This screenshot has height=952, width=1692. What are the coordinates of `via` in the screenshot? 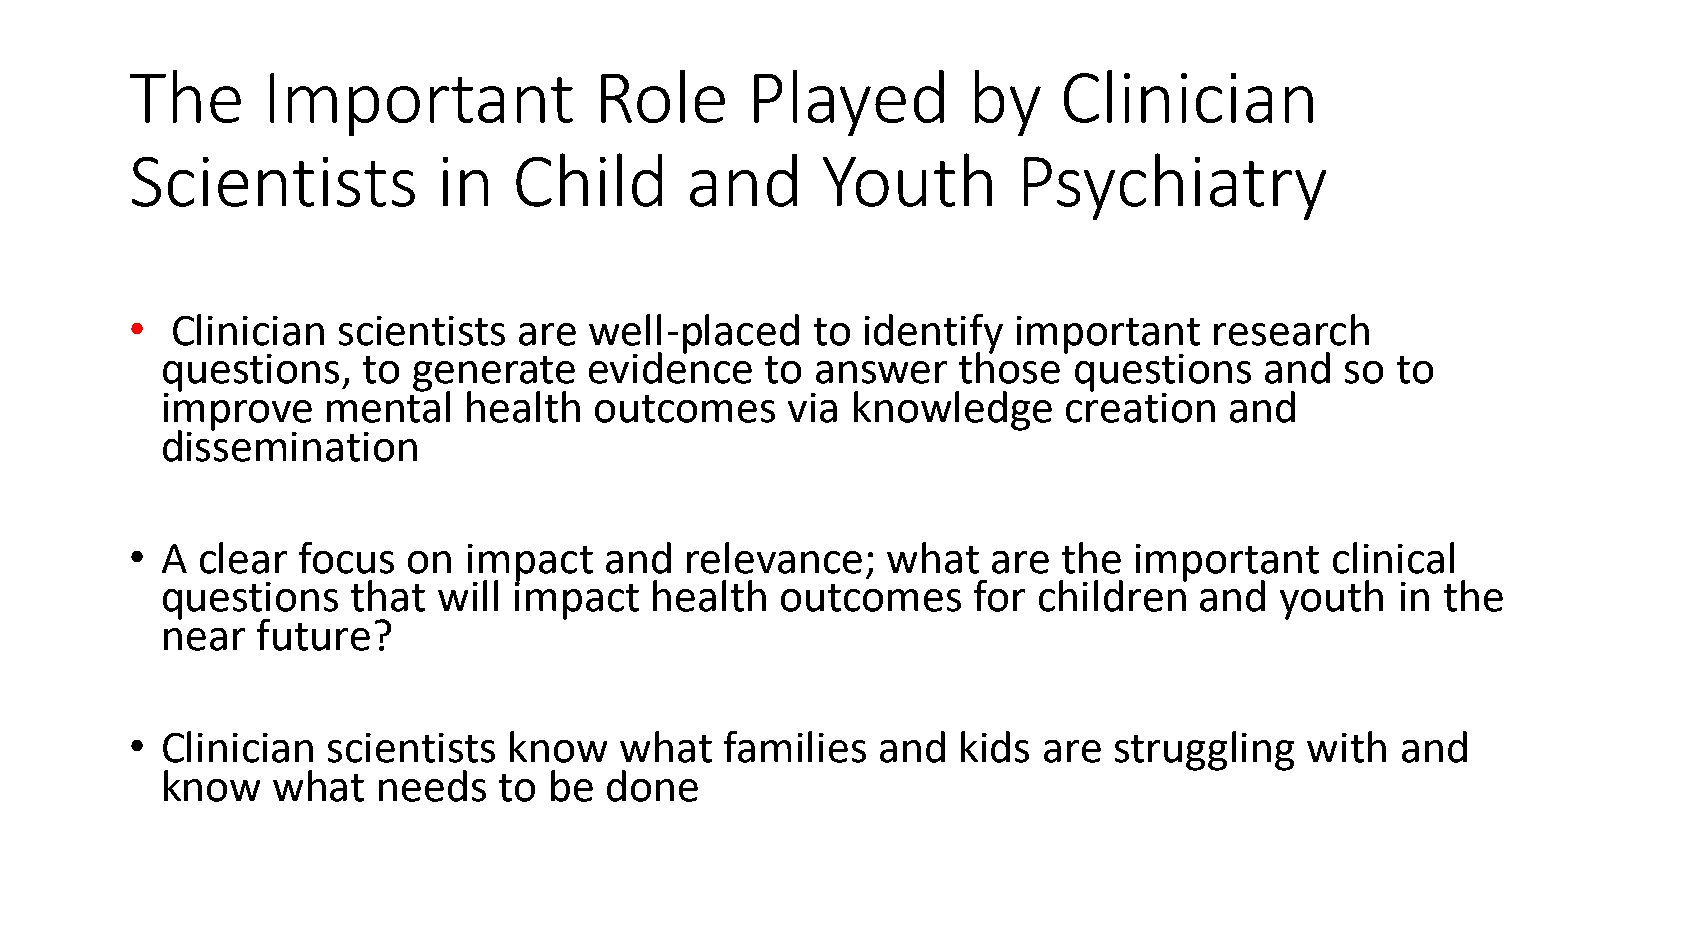 It's located at (812, 408).
